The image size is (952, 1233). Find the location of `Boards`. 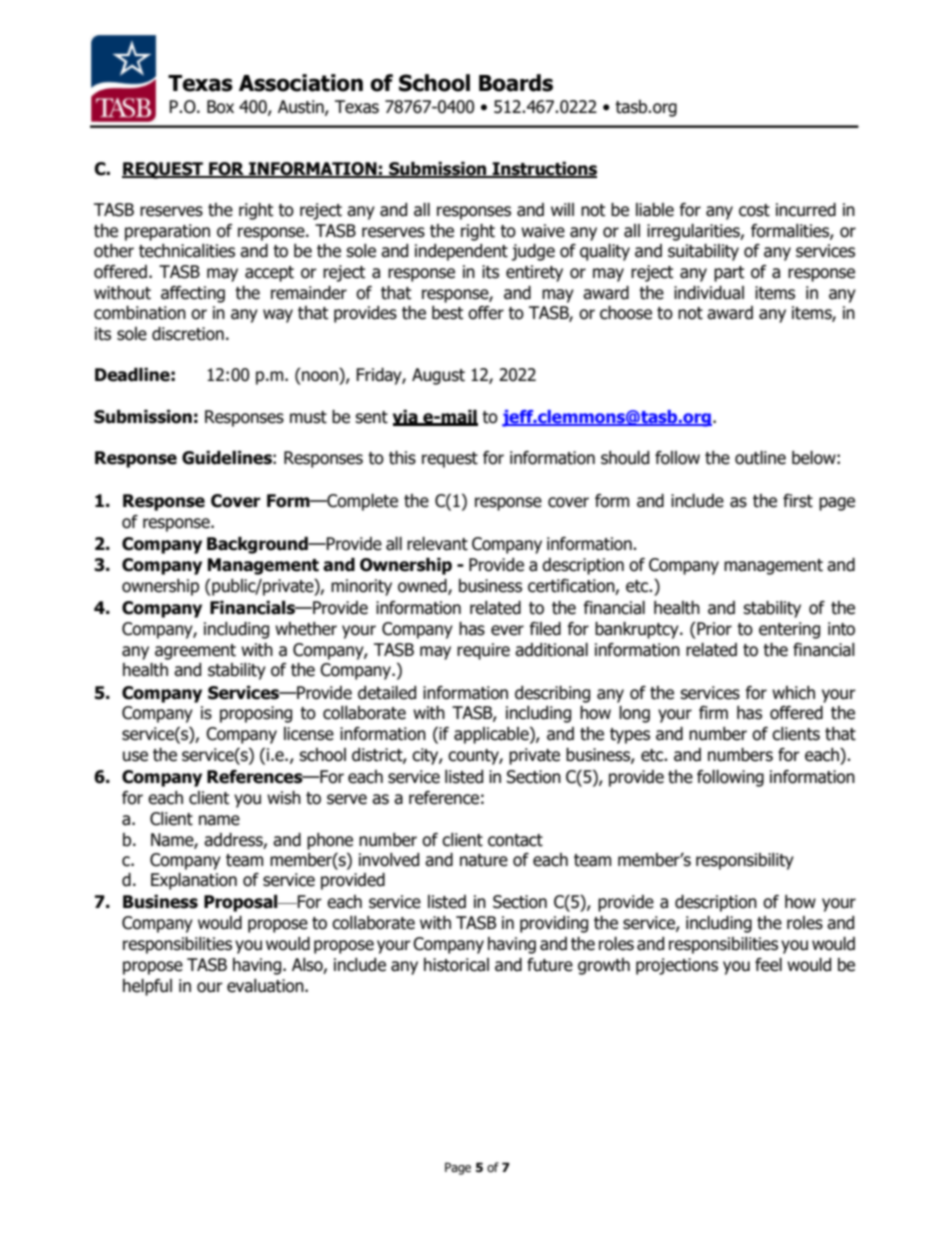

Boards is located at coordinates (516, 83).
